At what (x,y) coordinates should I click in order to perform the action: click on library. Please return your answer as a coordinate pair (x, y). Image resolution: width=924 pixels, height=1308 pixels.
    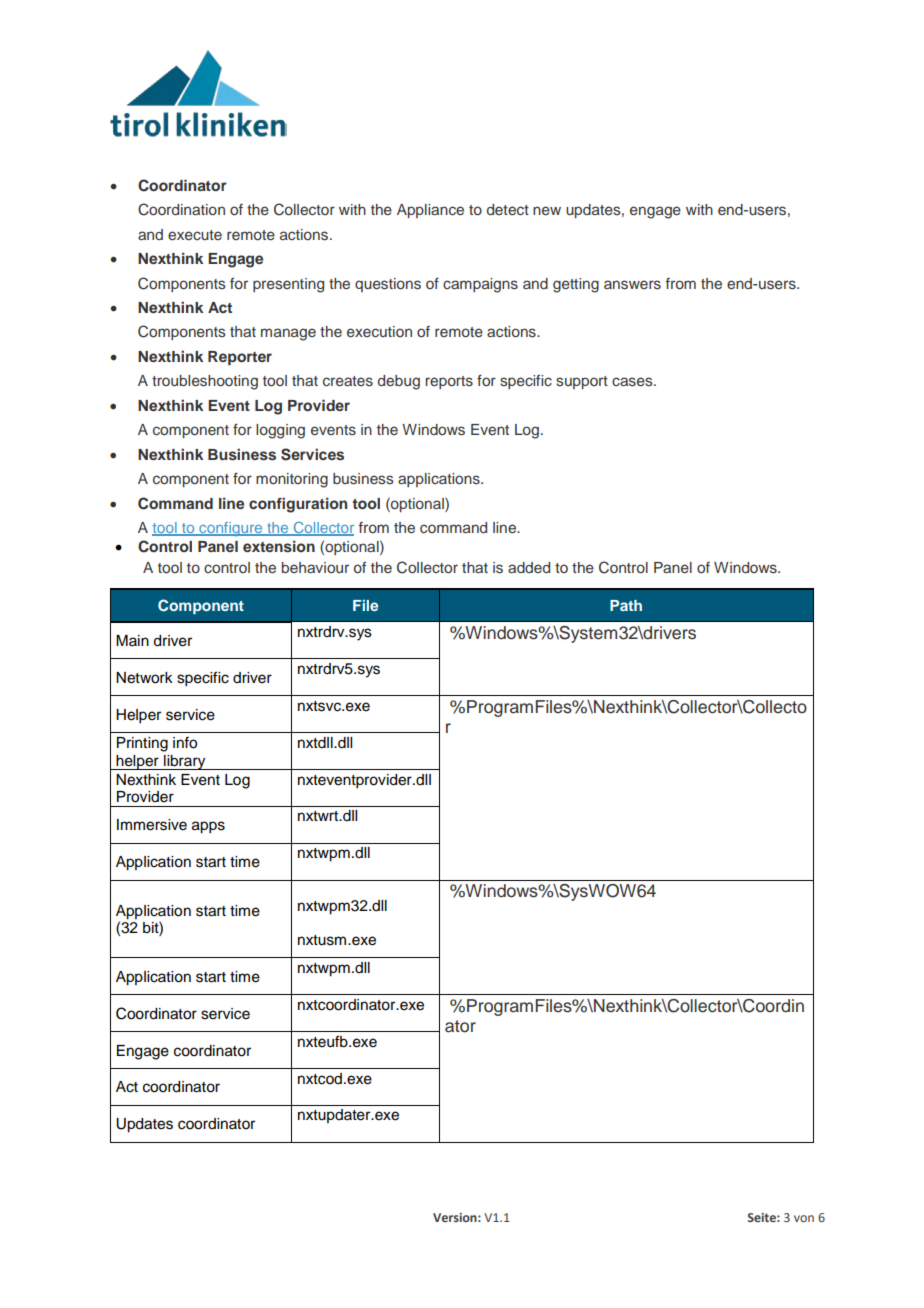
    Looking at the image, I should click on (185, 762).
